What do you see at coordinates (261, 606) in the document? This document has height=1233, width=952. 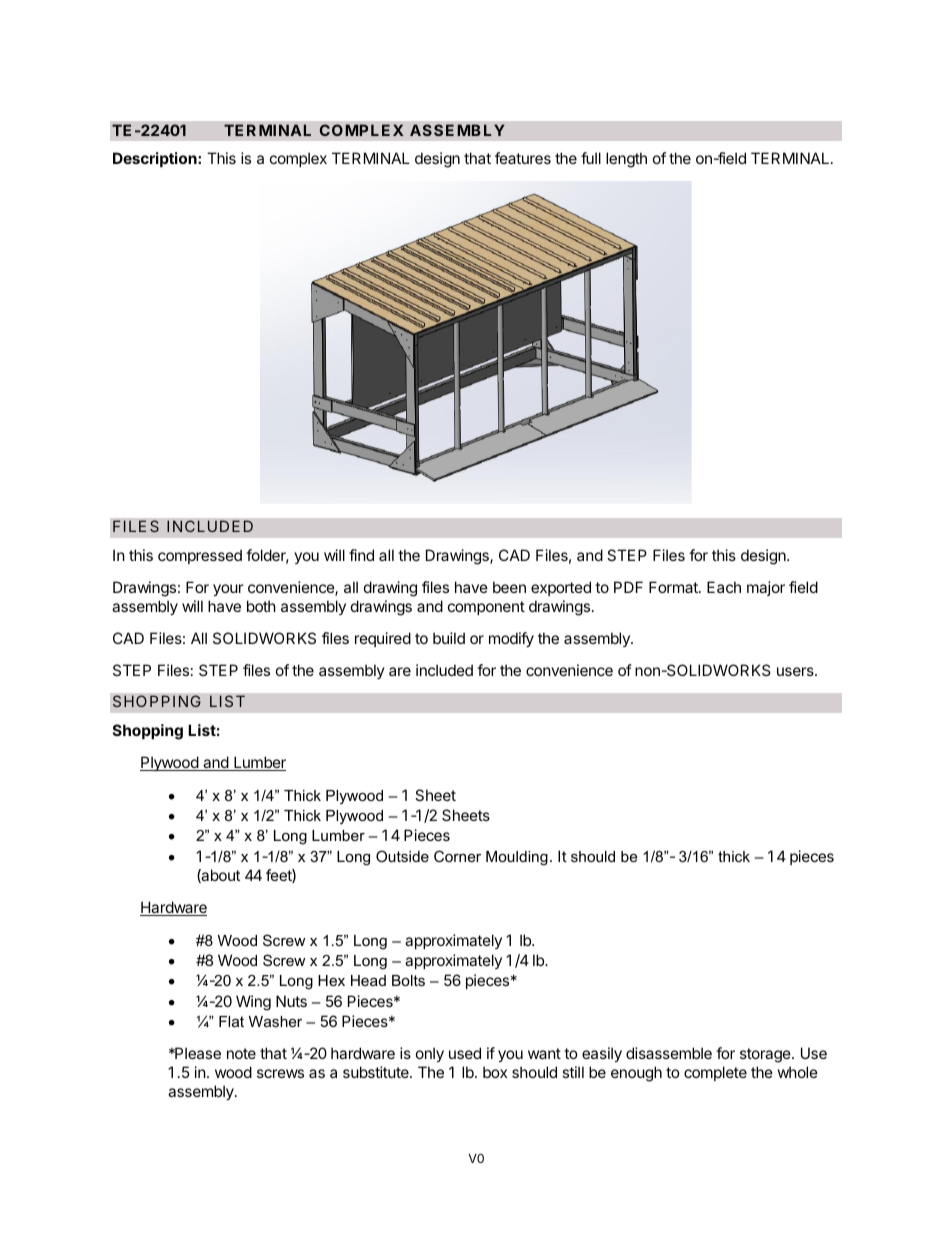 I see `both` at bounding box center [261, 606].
